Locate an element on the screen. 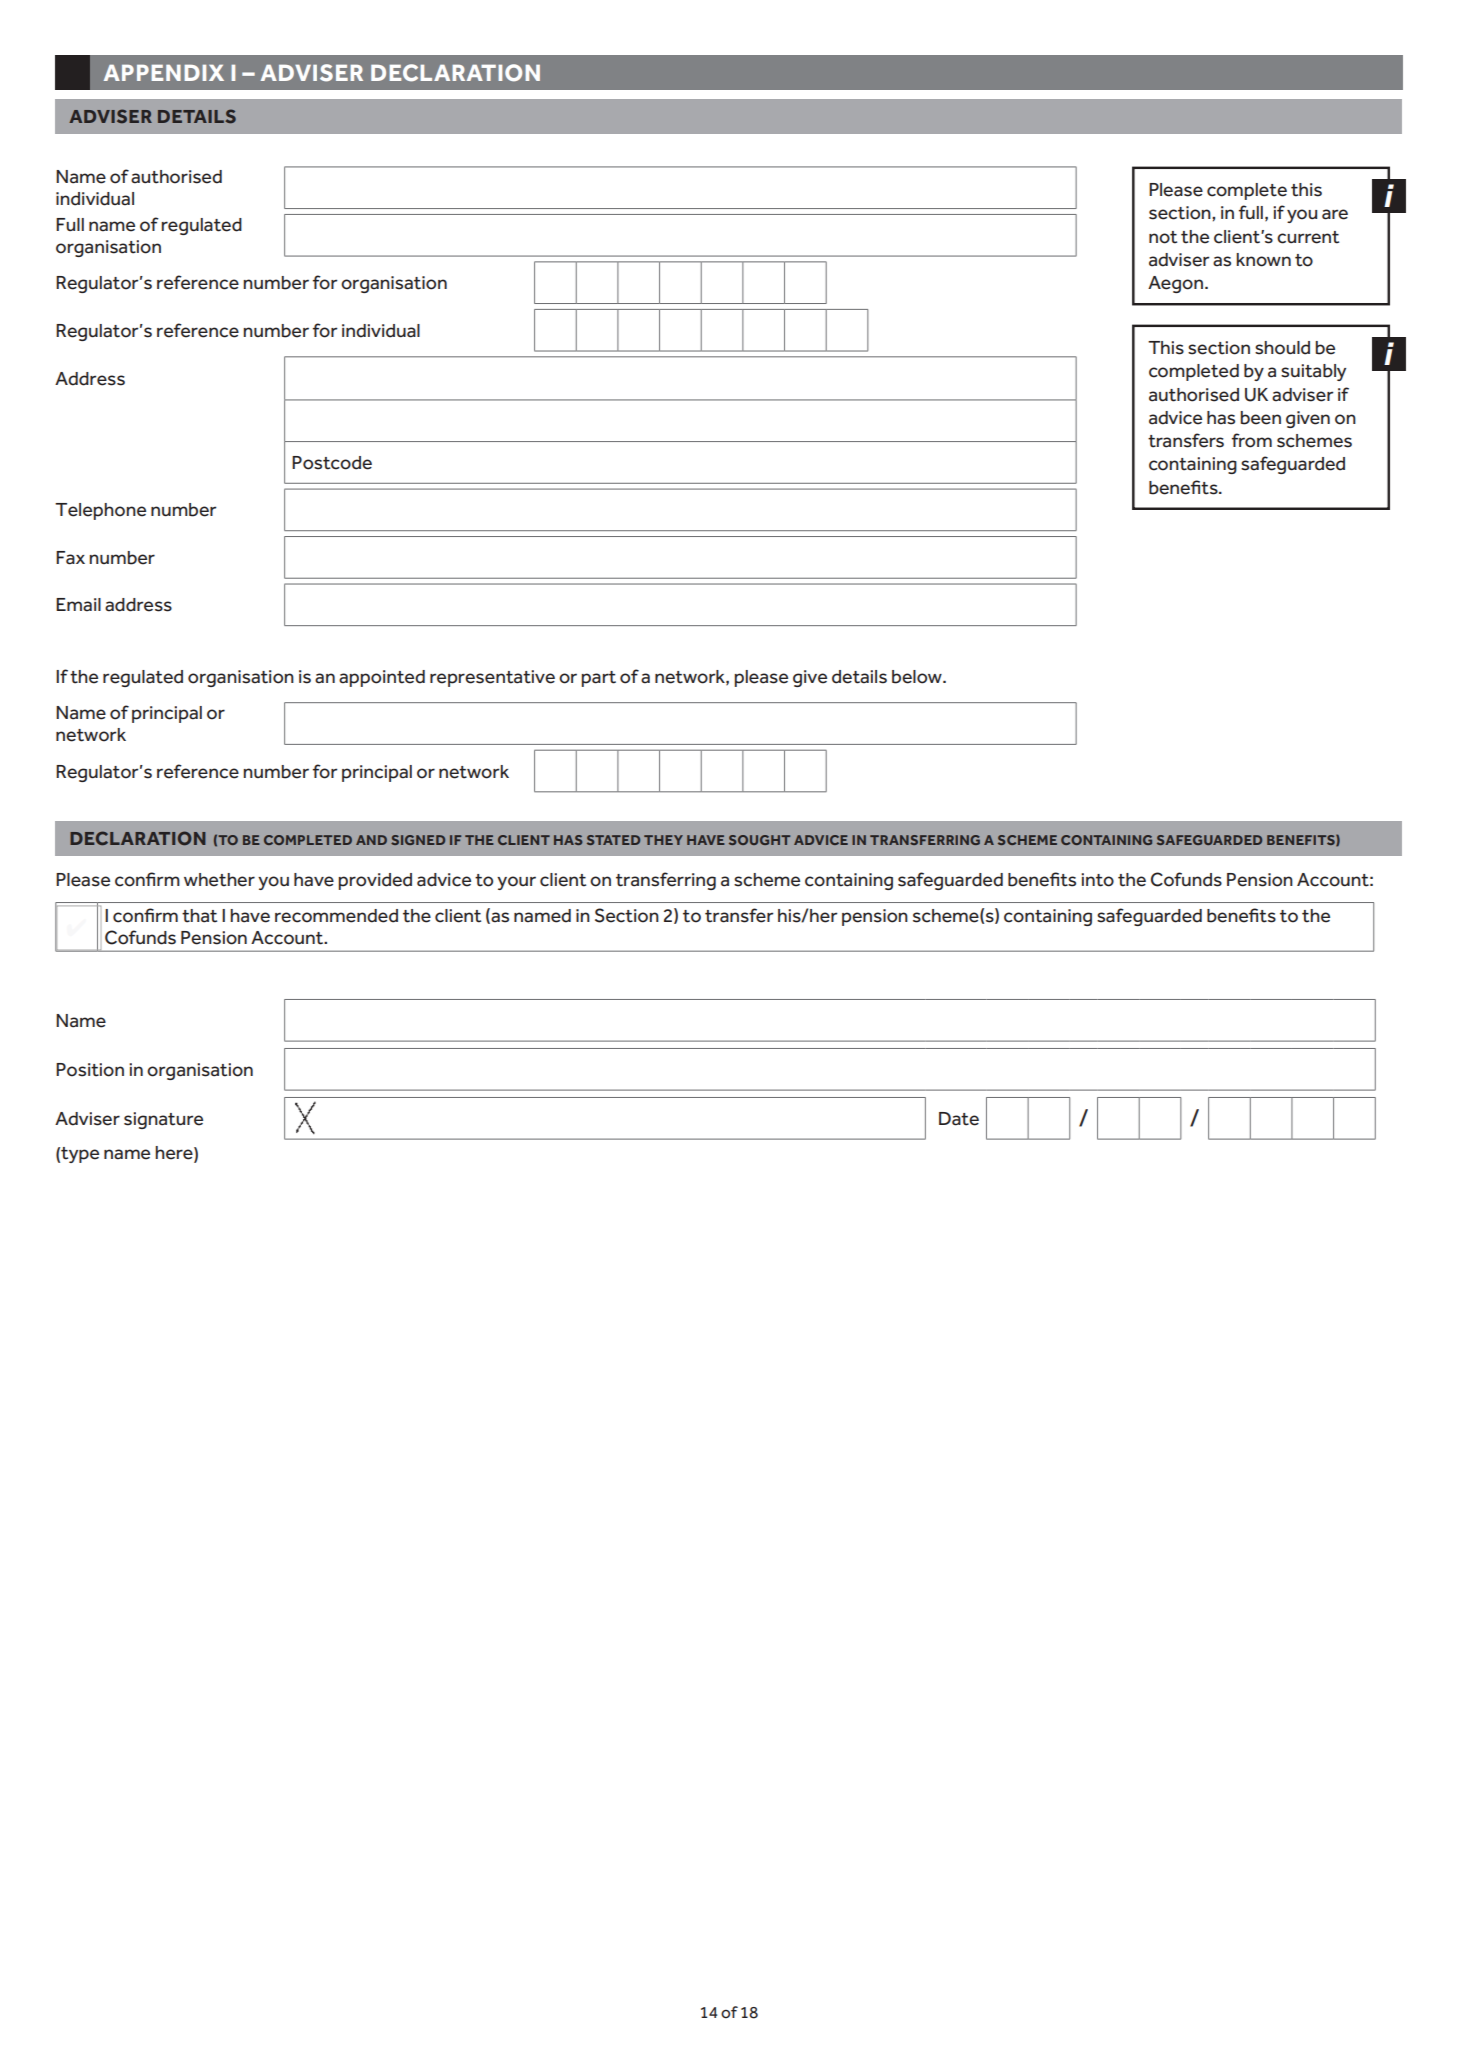  APPENDIX is located at coordinates (164, 73).
